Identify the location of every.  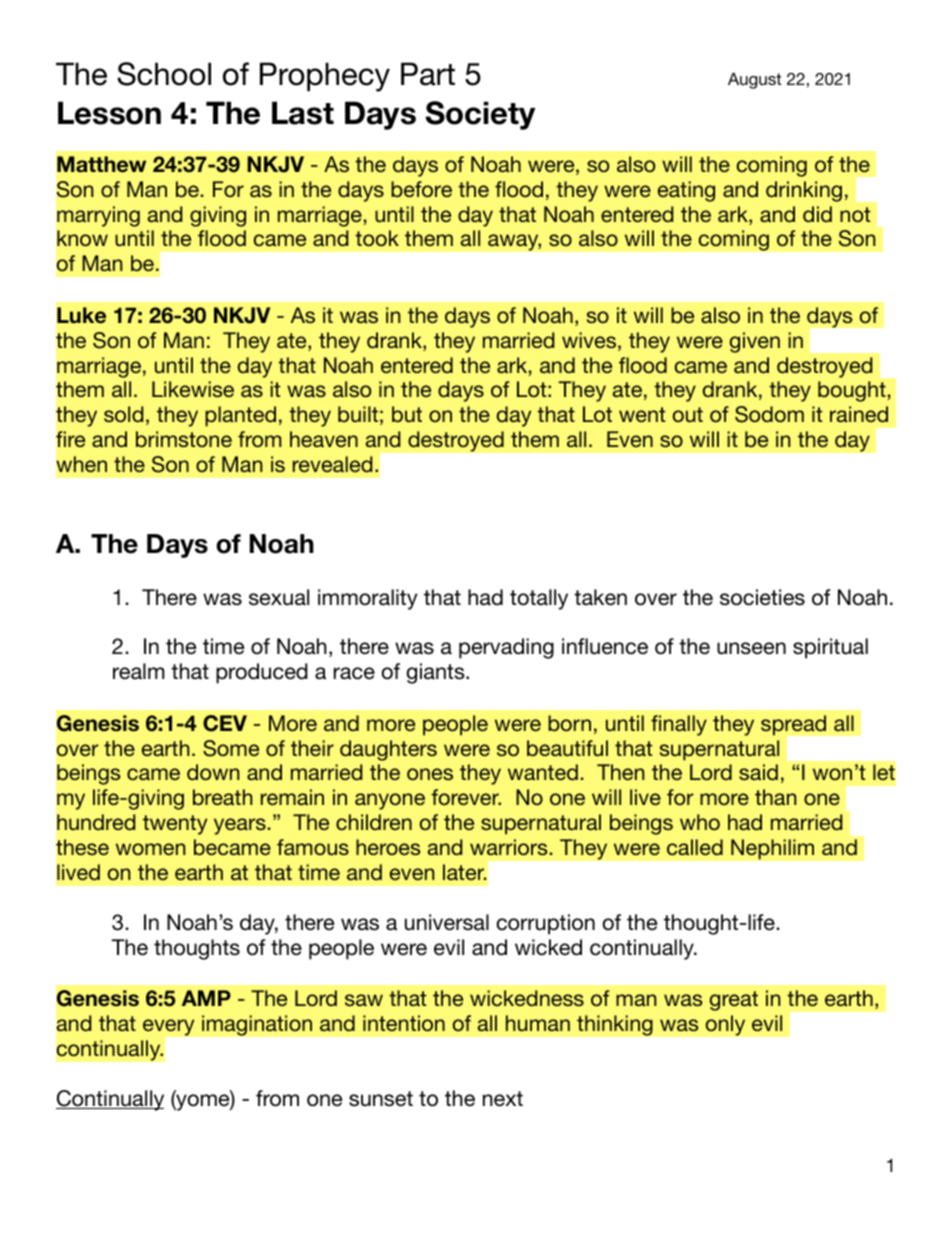
(168, 1027).
